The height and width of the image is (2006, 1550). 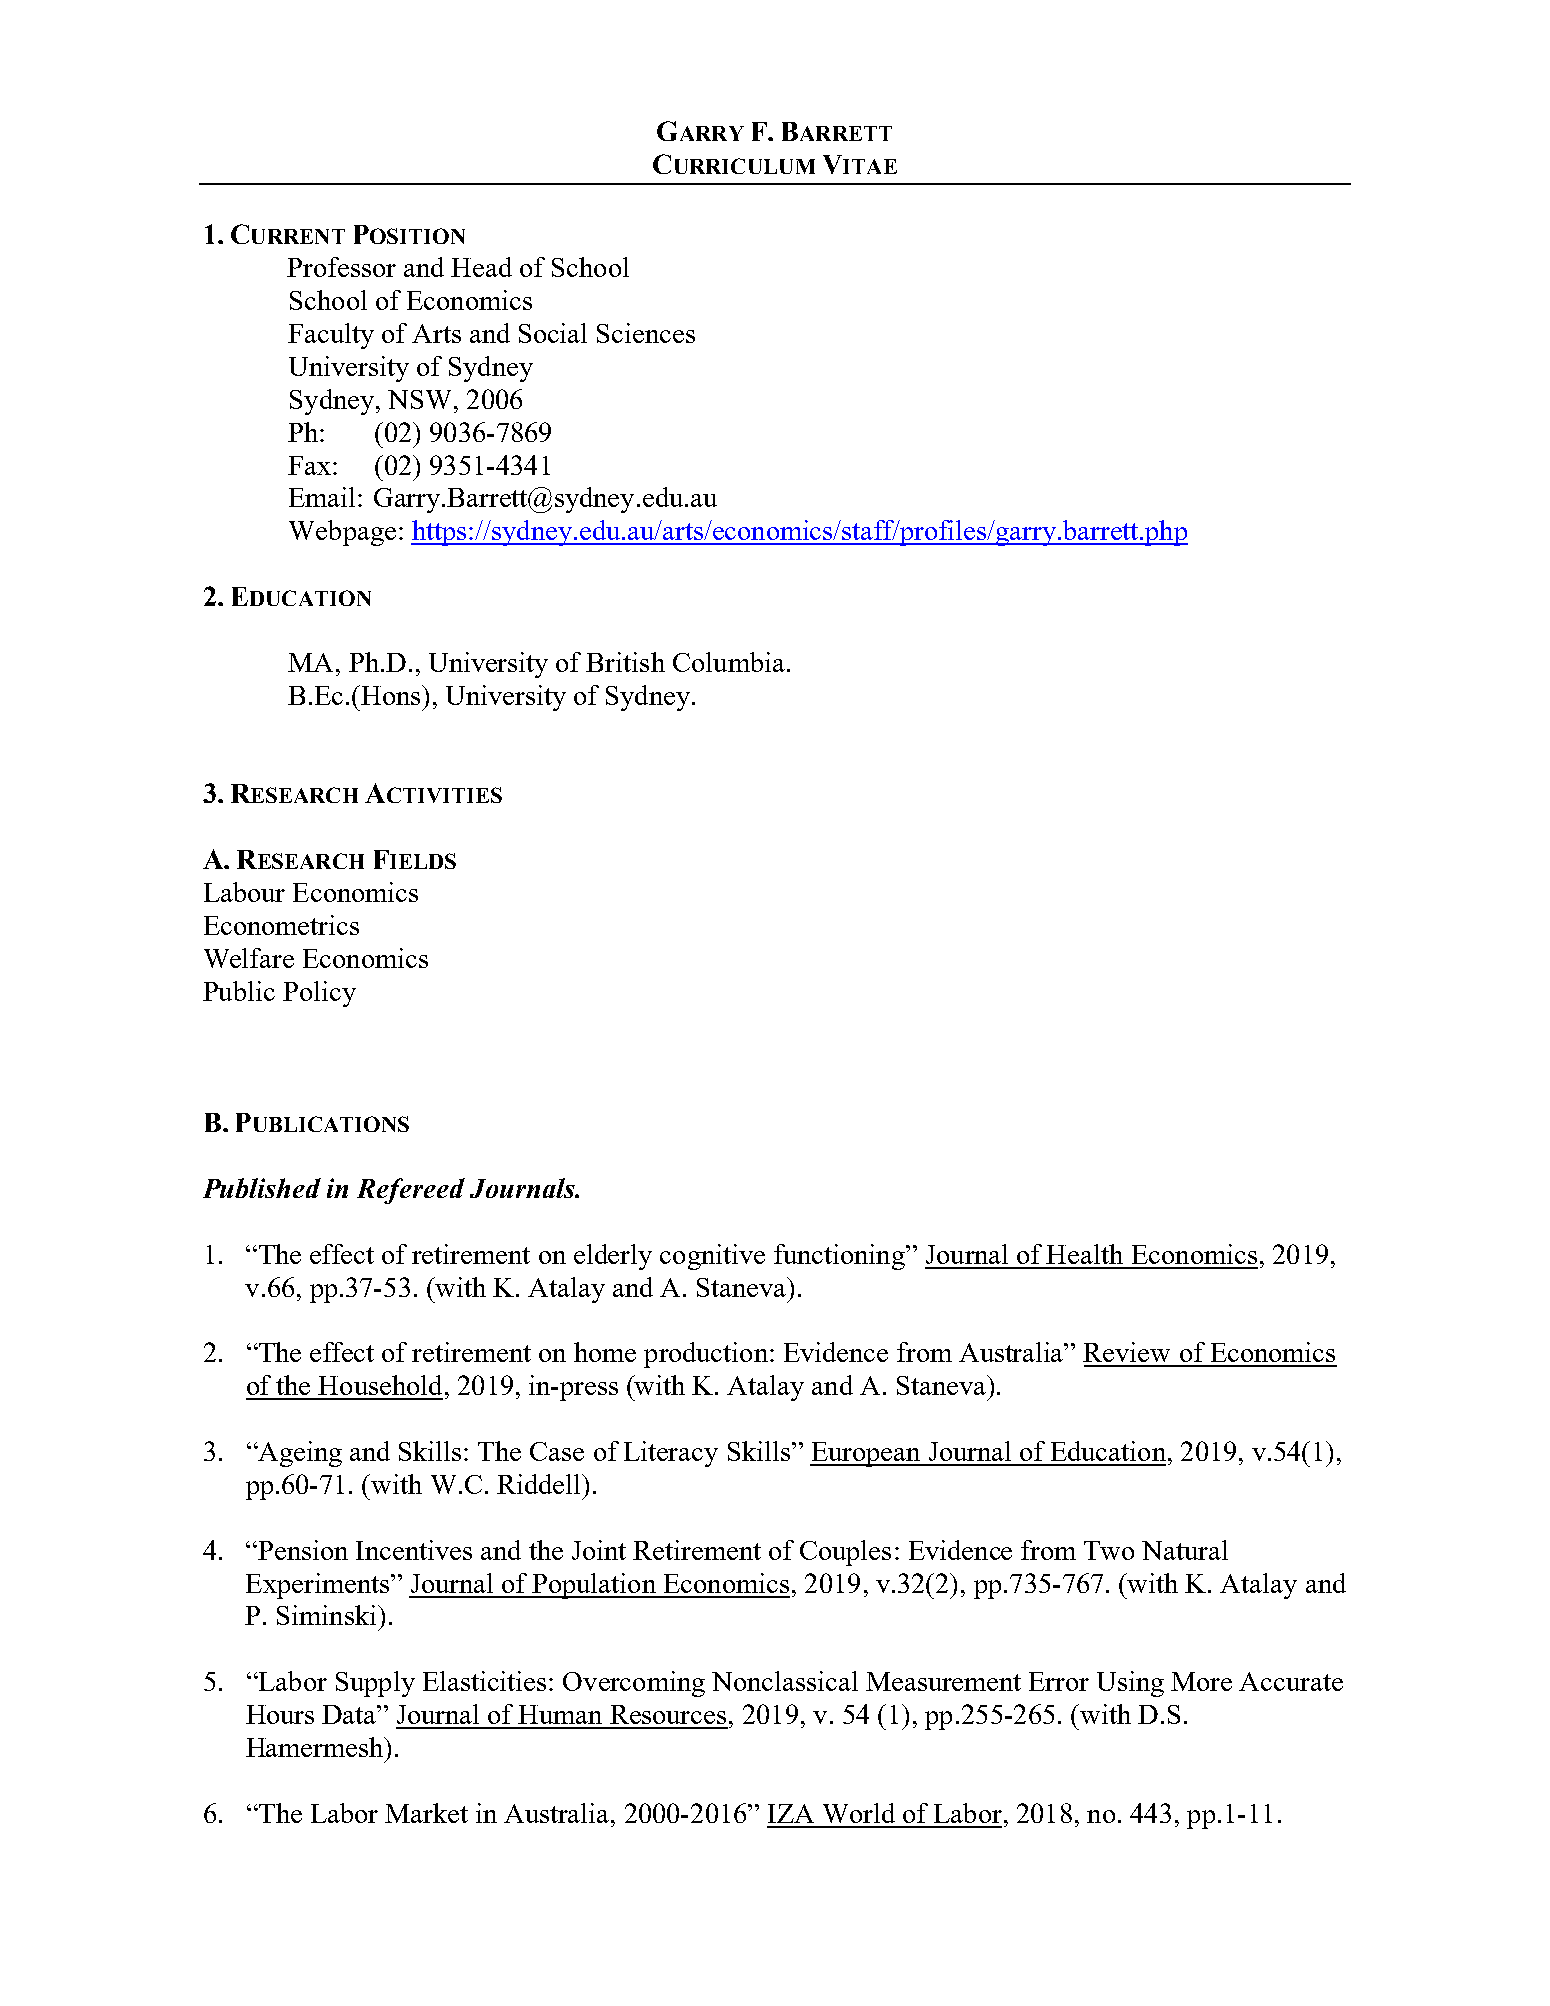 I want to click on Webpage, so click(x=342, y=533).
